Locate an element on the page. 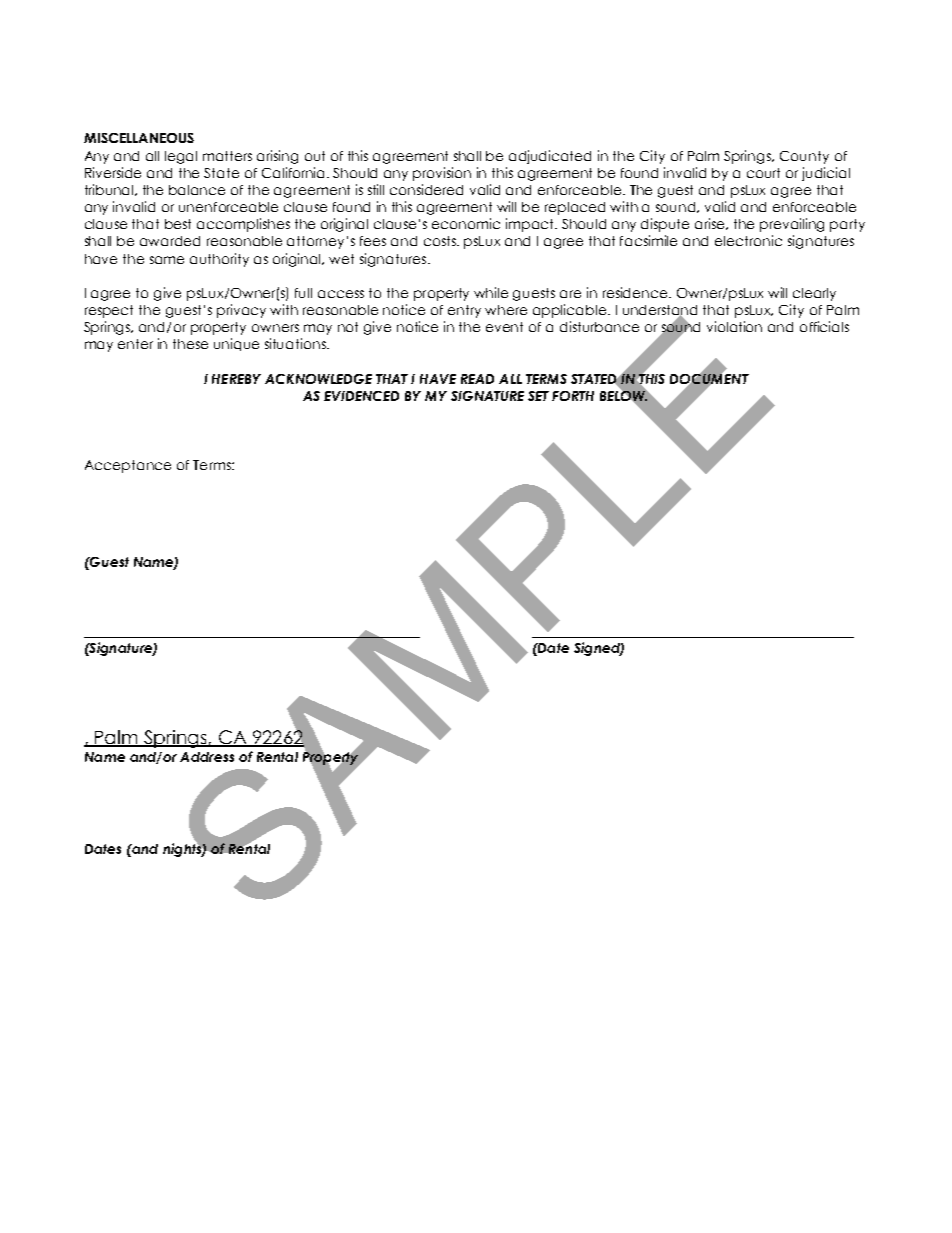  Acceptance is located at coordinates (128, 466).
